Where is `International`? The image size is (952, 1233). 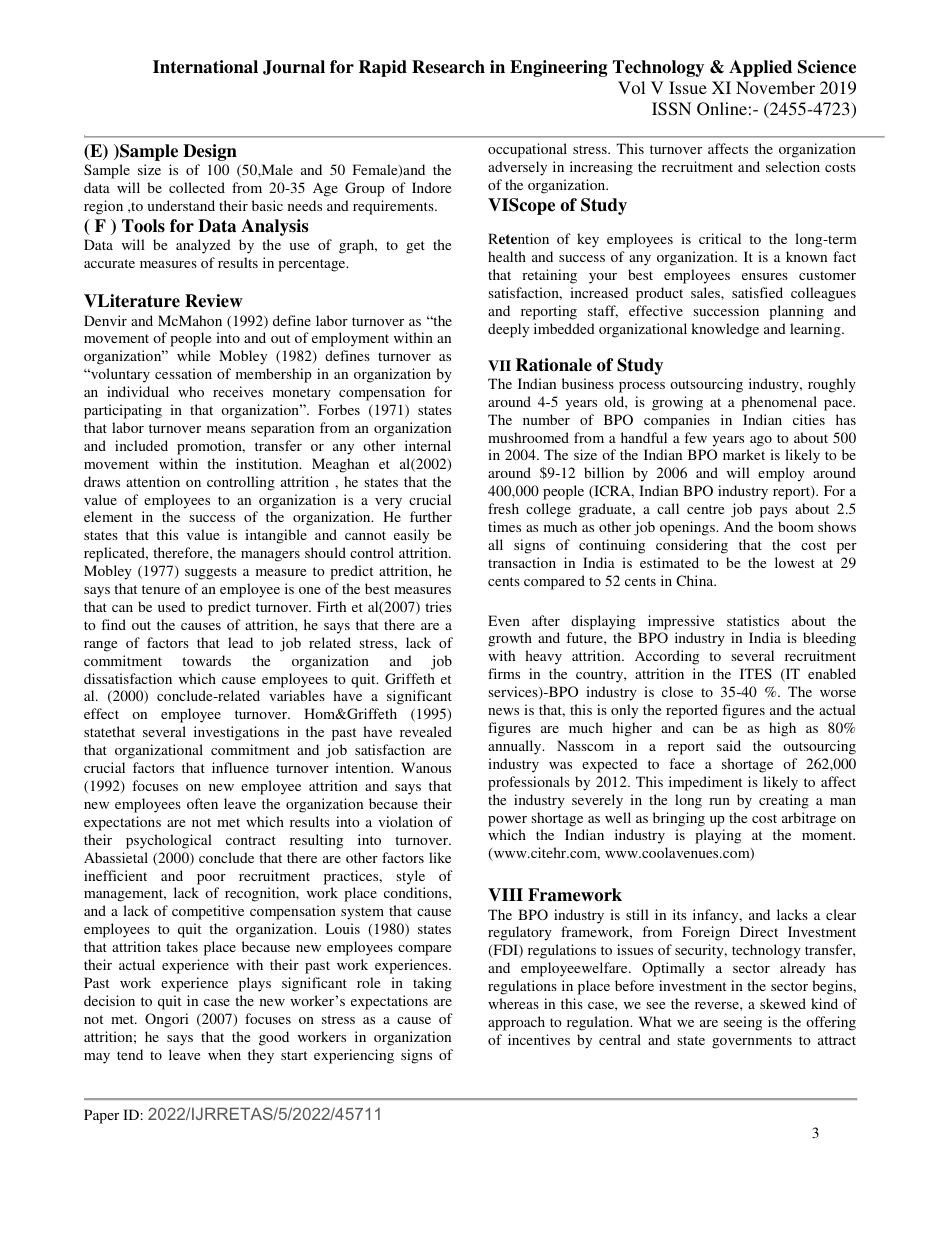 International is located at coordinates (205, 67).
